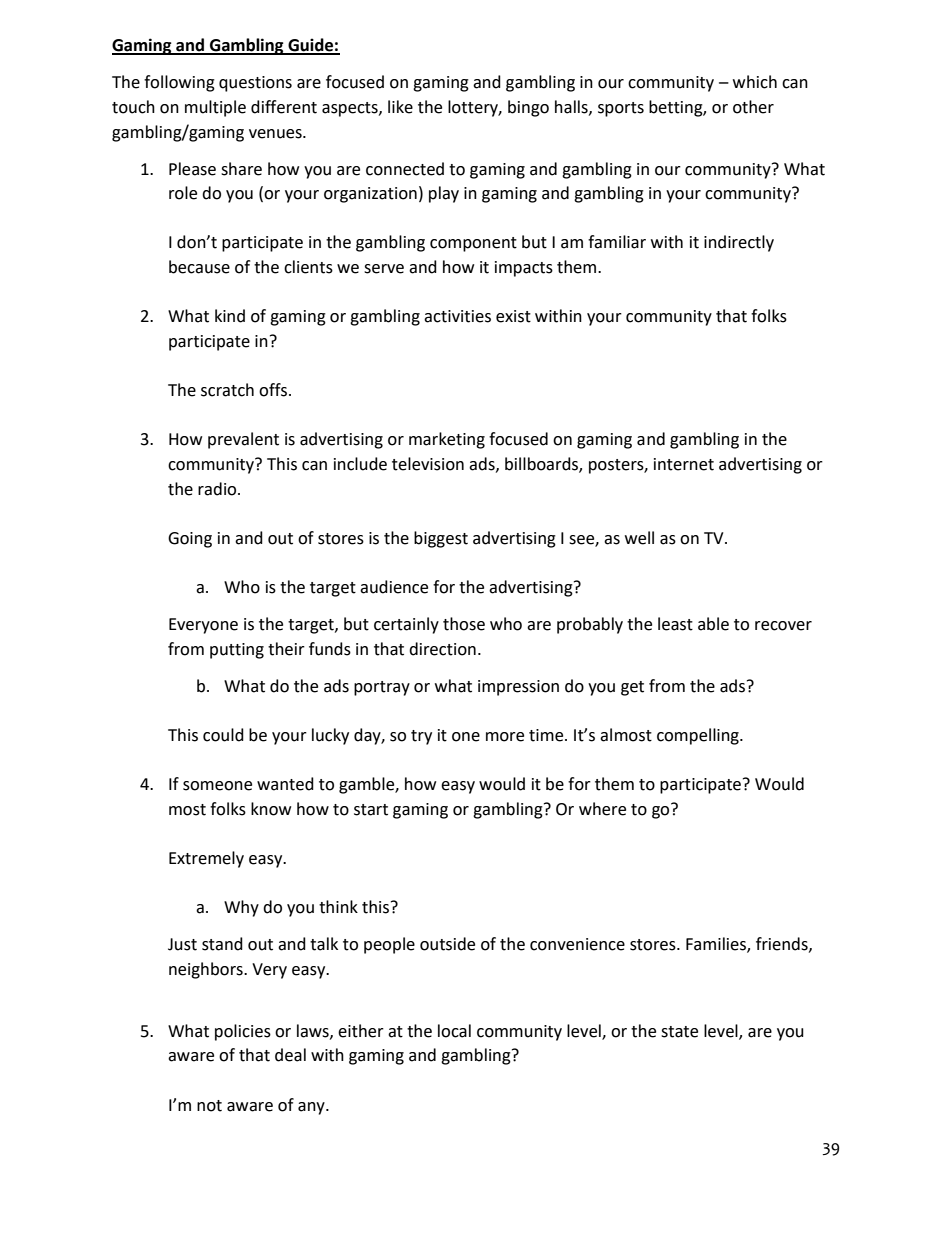  I want to click on not, so click(209, 1106).
